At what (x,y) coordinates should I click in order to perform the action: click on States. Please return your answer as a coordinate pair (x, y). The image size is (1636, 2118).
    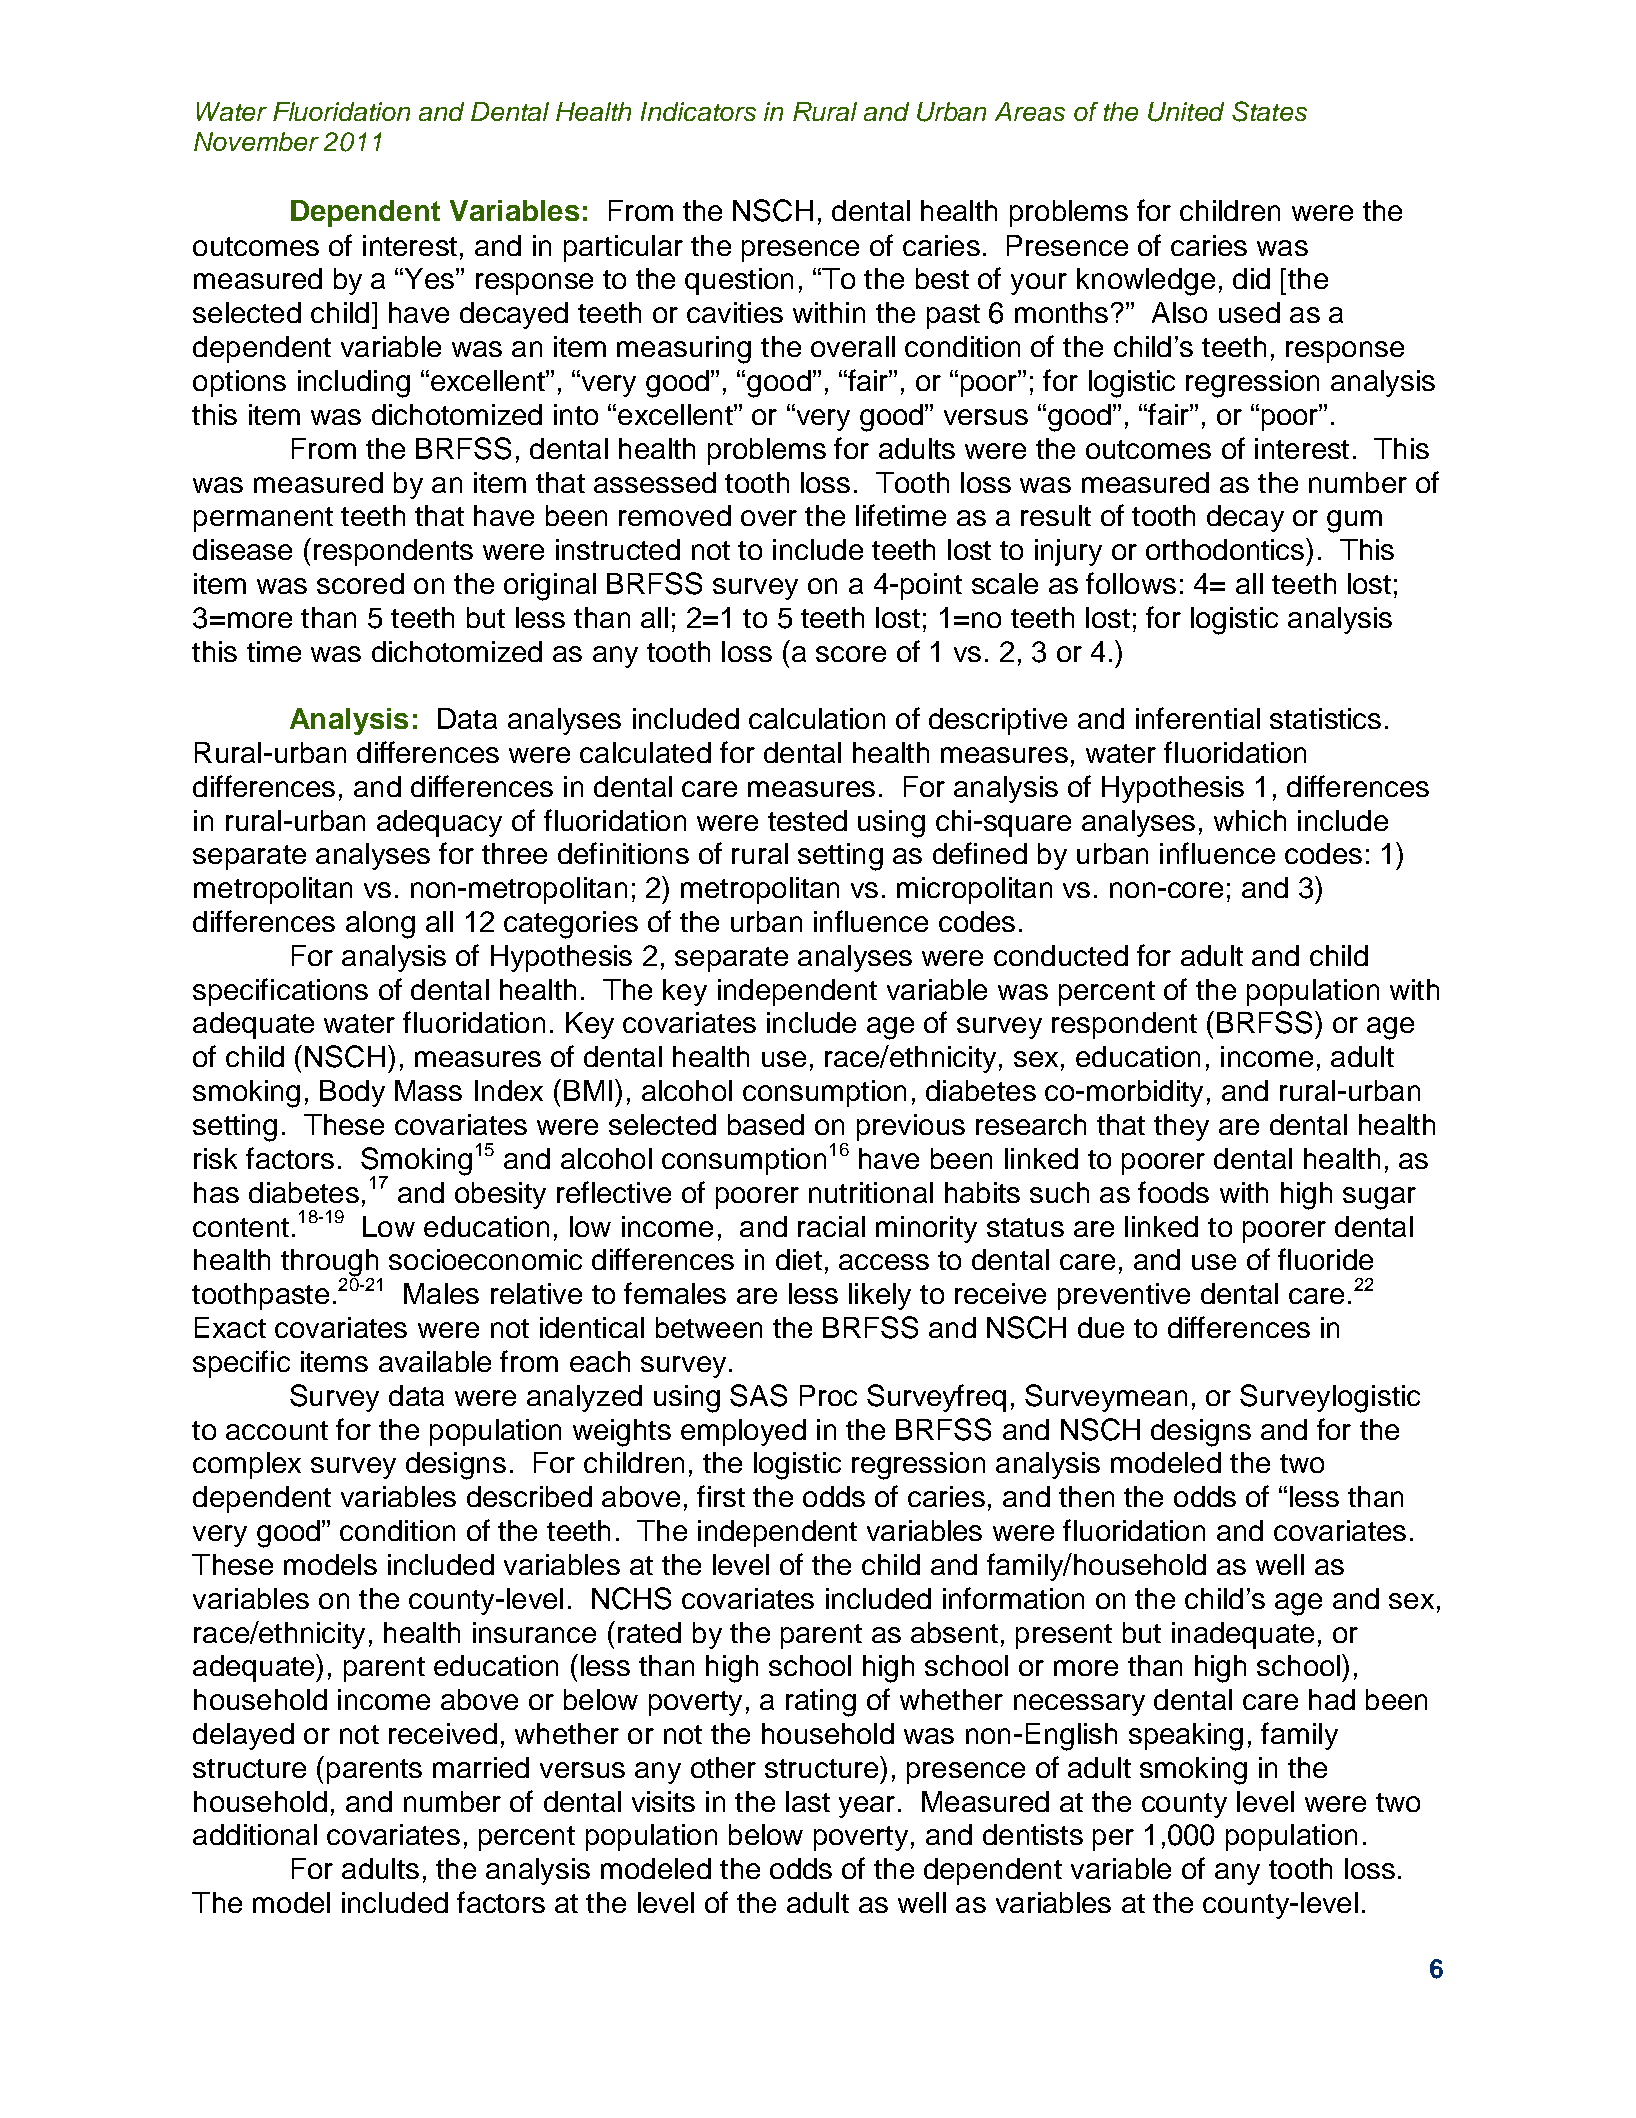
    Looking at the image, I should click on (1269, 111).
